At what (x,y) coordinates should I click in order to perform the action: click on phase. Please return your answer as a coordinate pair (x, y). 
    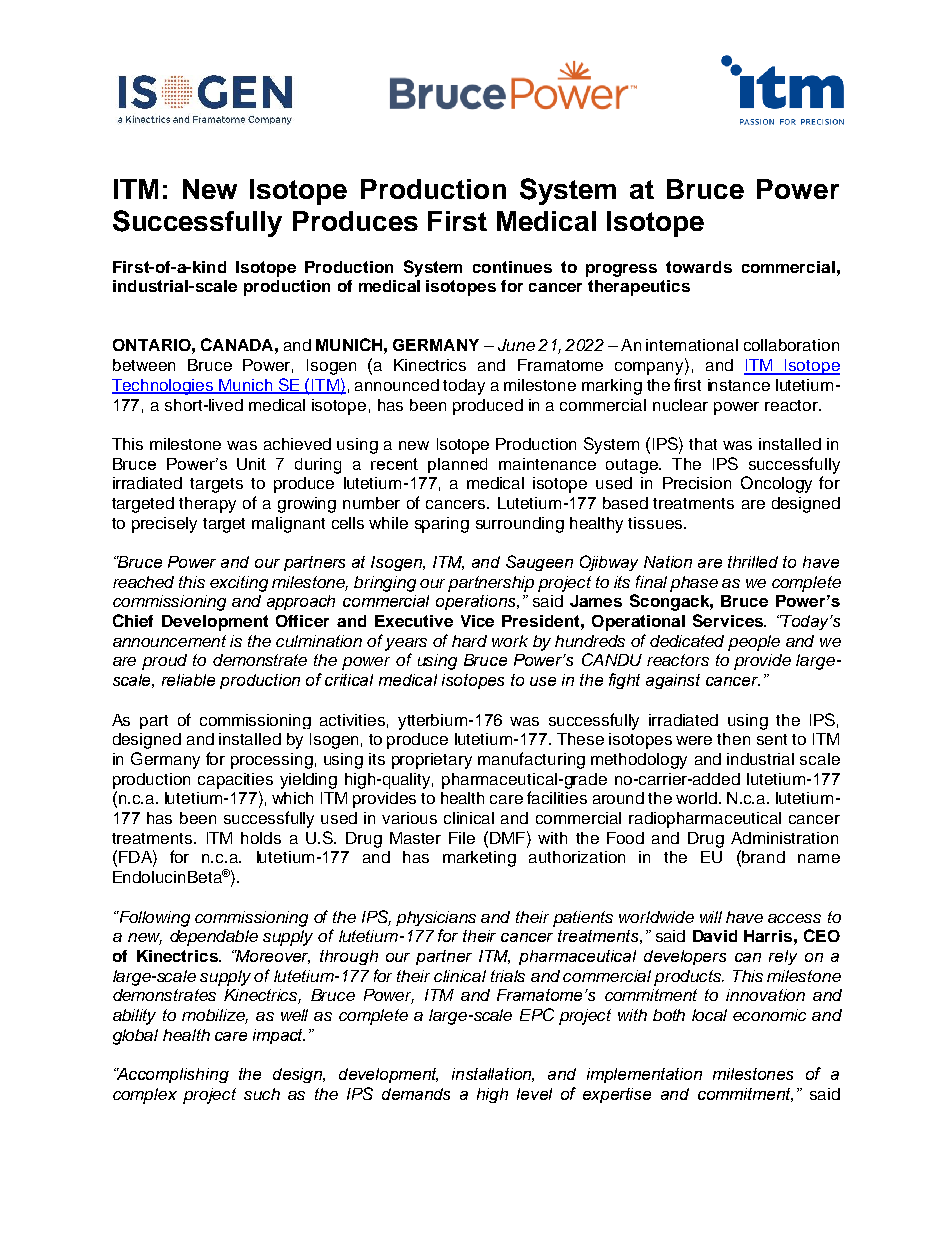
    Looking at the image, I should click on (694, 584).
